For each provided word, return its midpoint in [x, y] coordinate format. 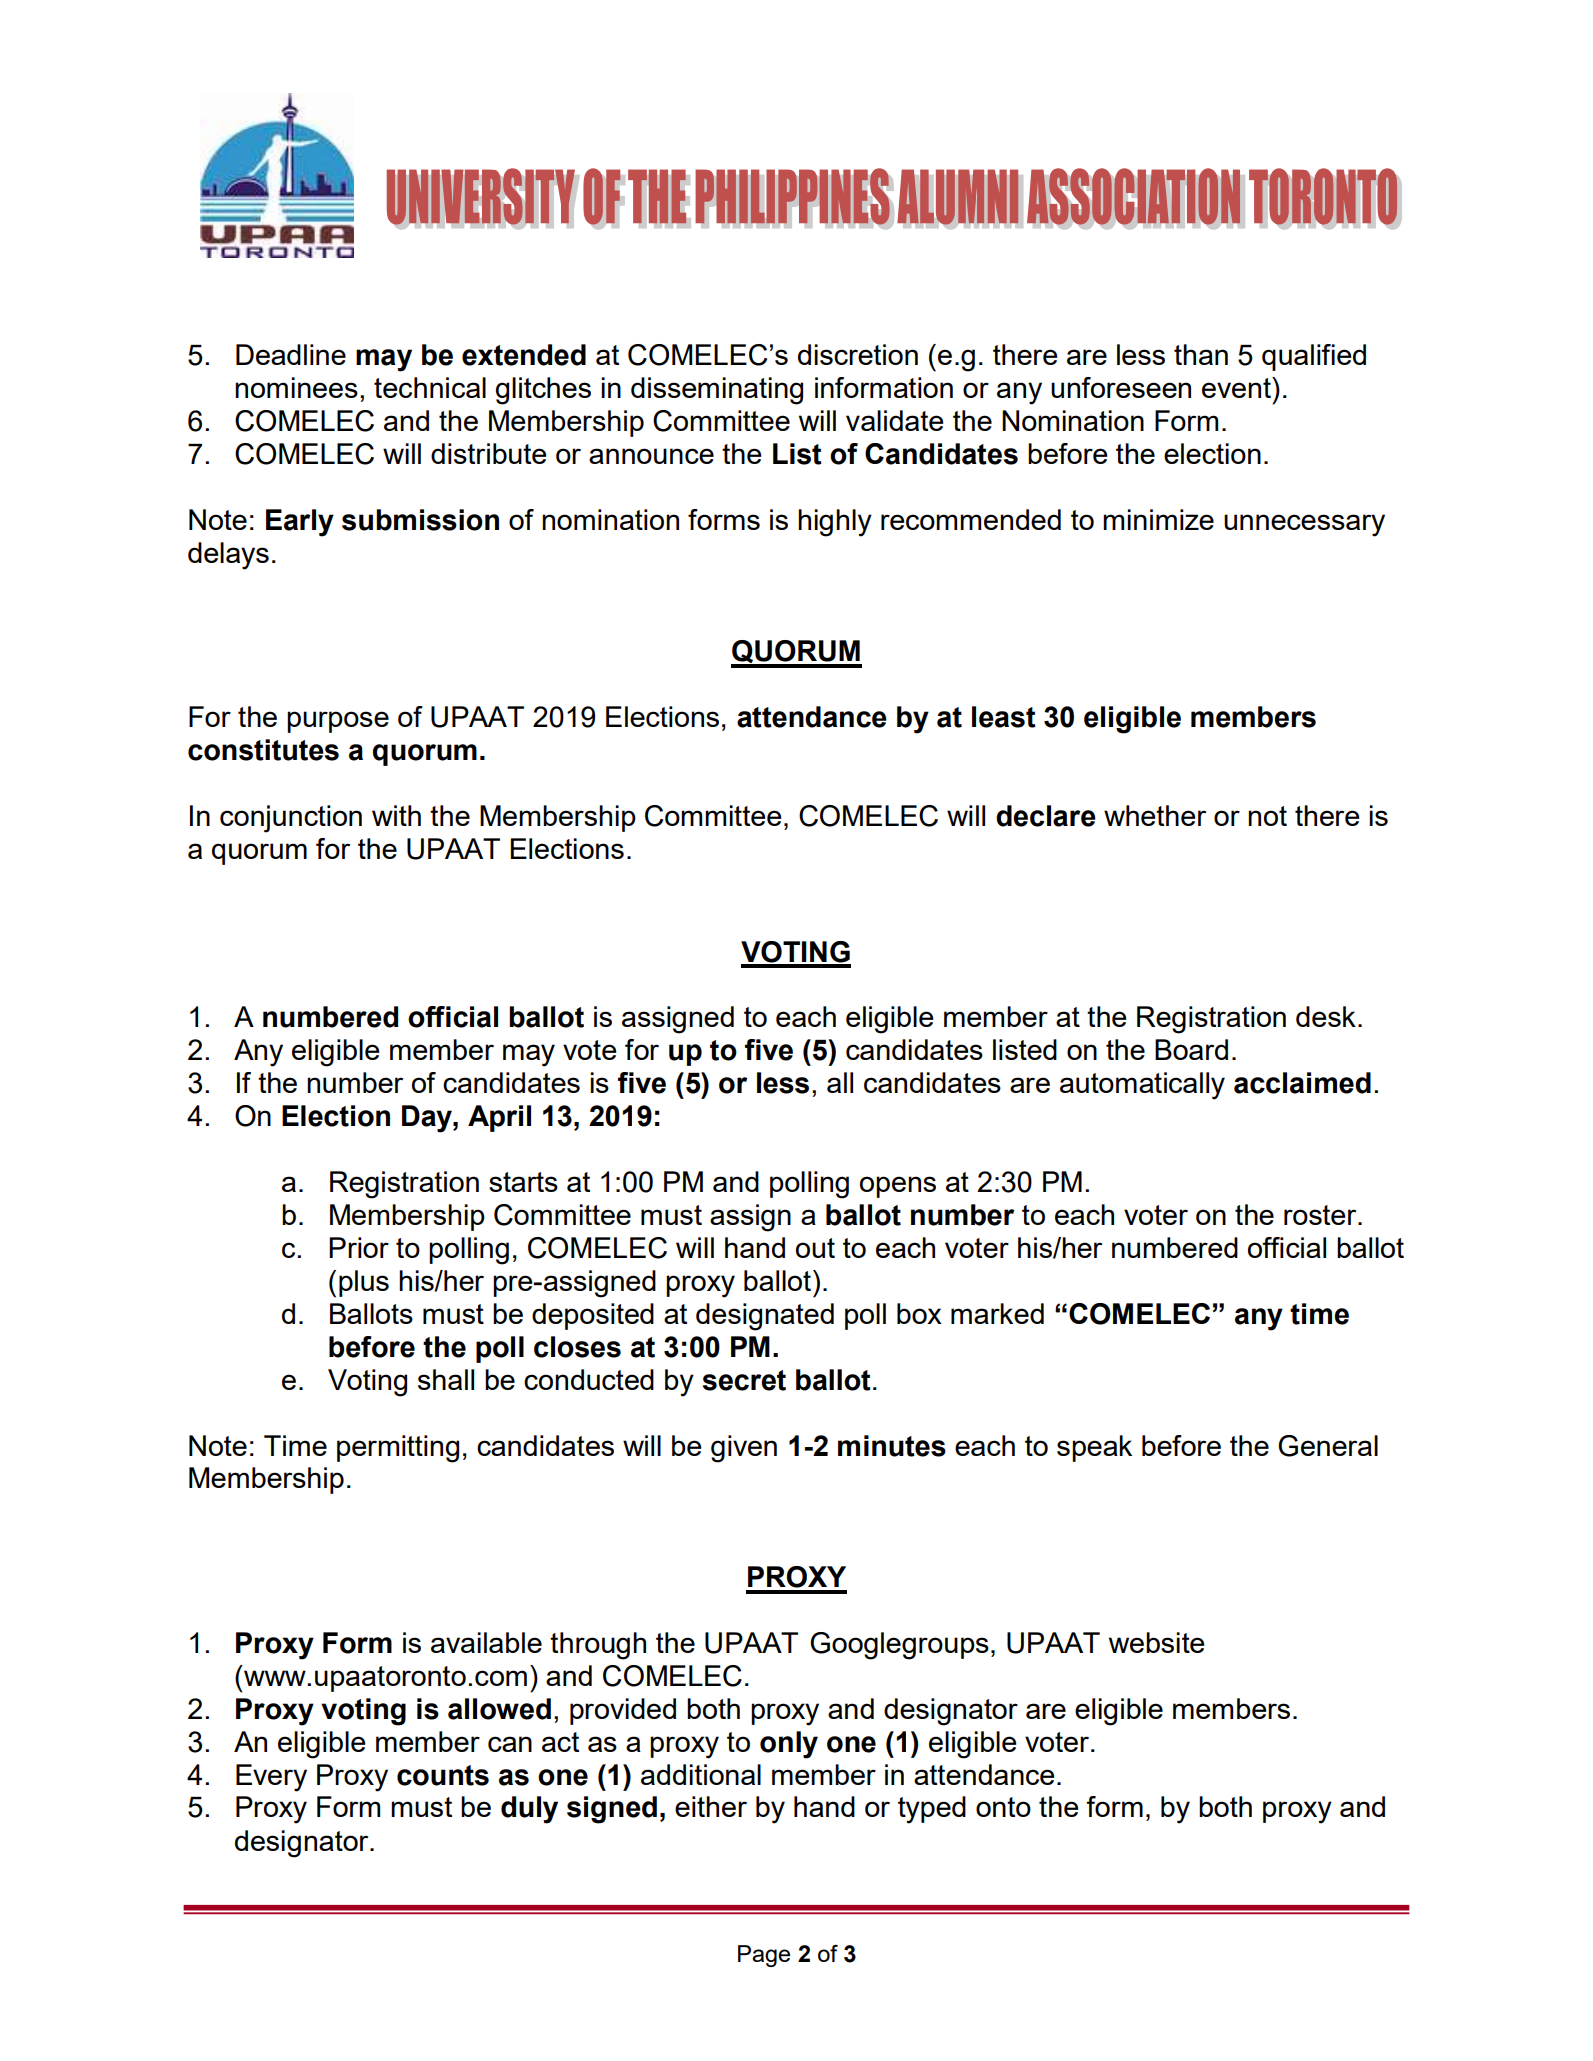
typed [932, 1810]
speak [1094, 1448]
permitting [398, 1449]
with [396, 815]
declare [1046, 816]
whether [1155, 815]
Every [271, 1778]
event [1237, 387]
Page [764, 1956]
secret [744, 1380]
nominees [296, 387]
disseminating [717, 391]
